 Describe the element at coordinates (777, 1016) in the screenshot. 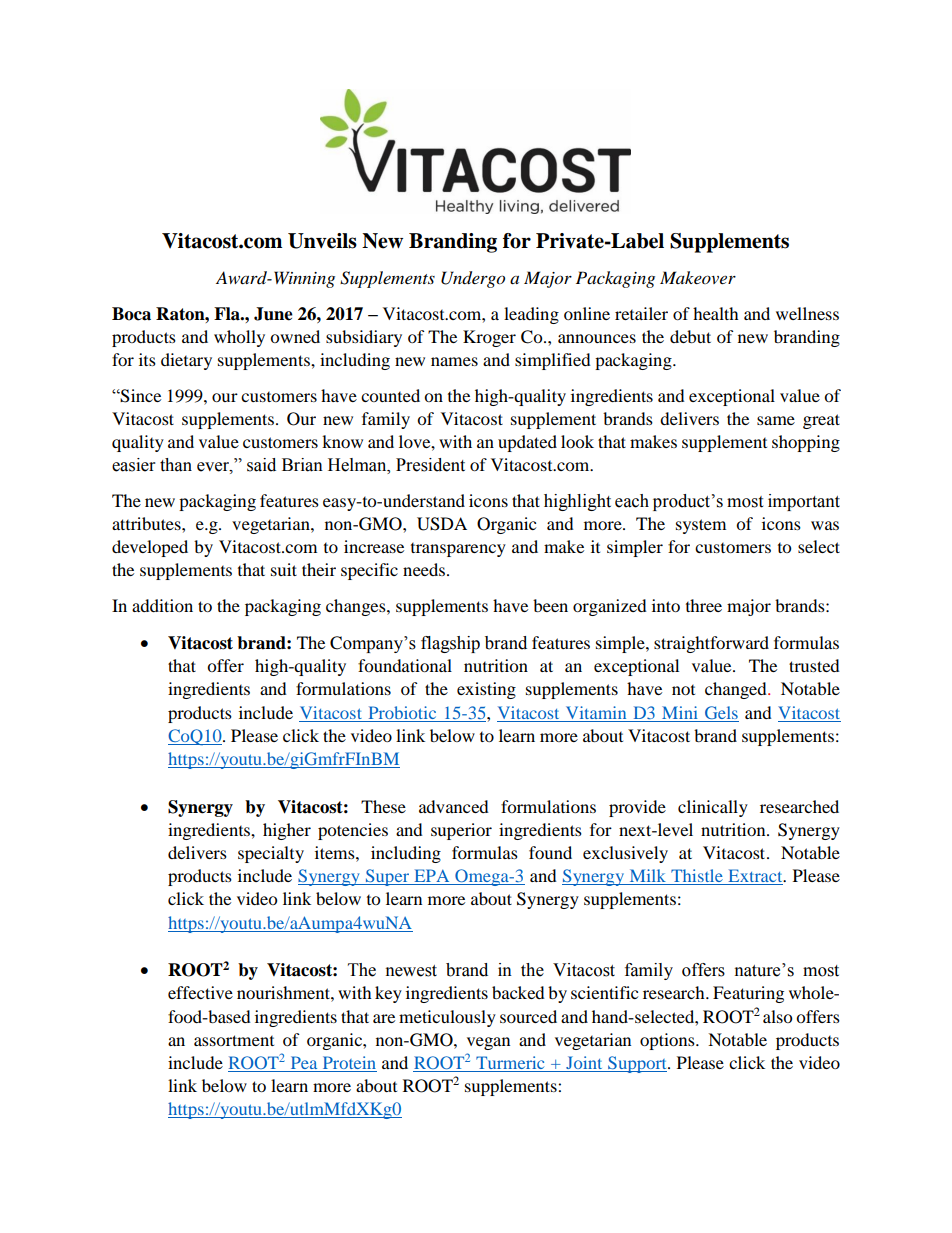

I see `also` at that location.
